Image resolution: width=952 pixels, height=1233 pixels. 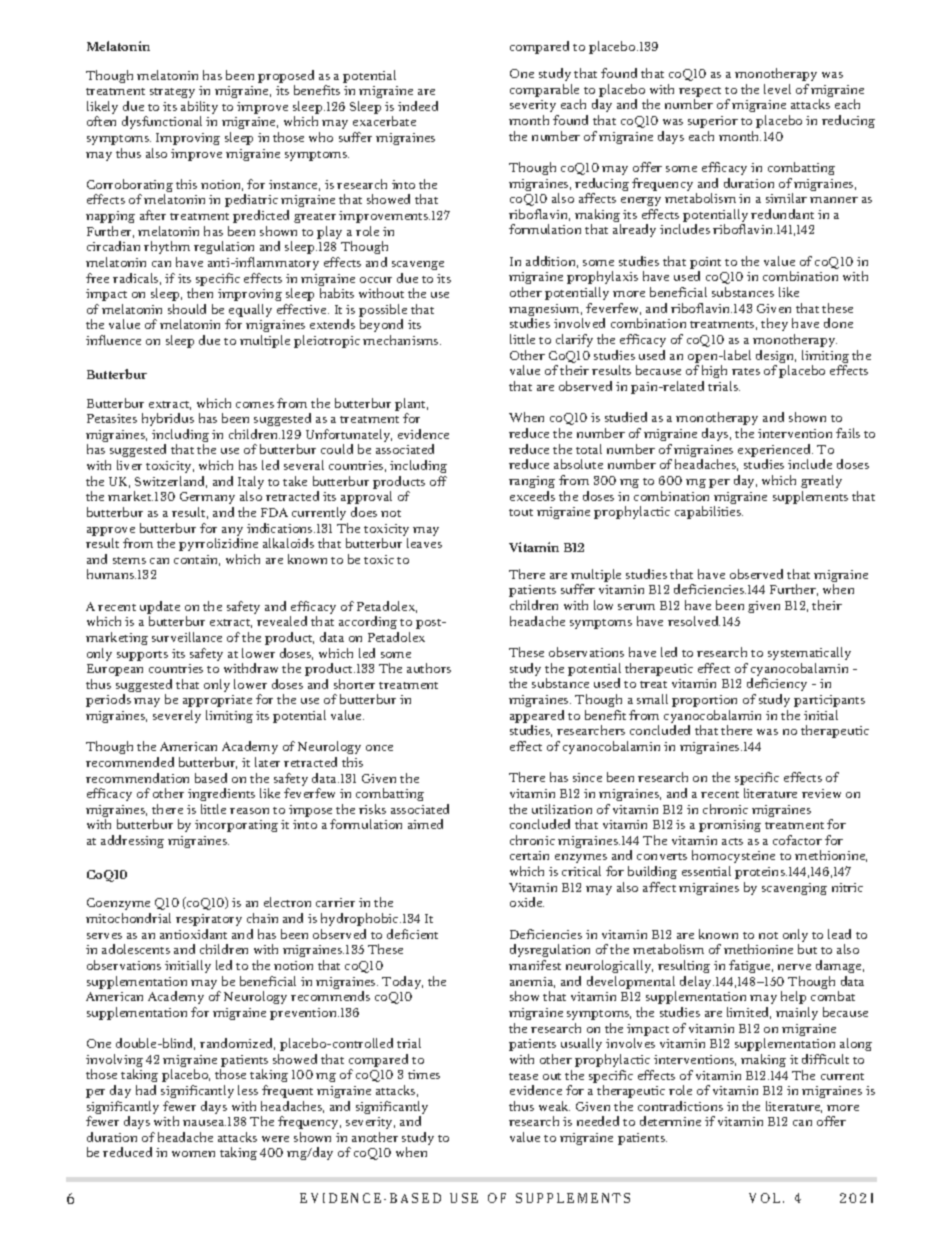 What do you see at coordinates (209, 920) in the image?
I see `respiratory` at bounding box center [209, 920].
